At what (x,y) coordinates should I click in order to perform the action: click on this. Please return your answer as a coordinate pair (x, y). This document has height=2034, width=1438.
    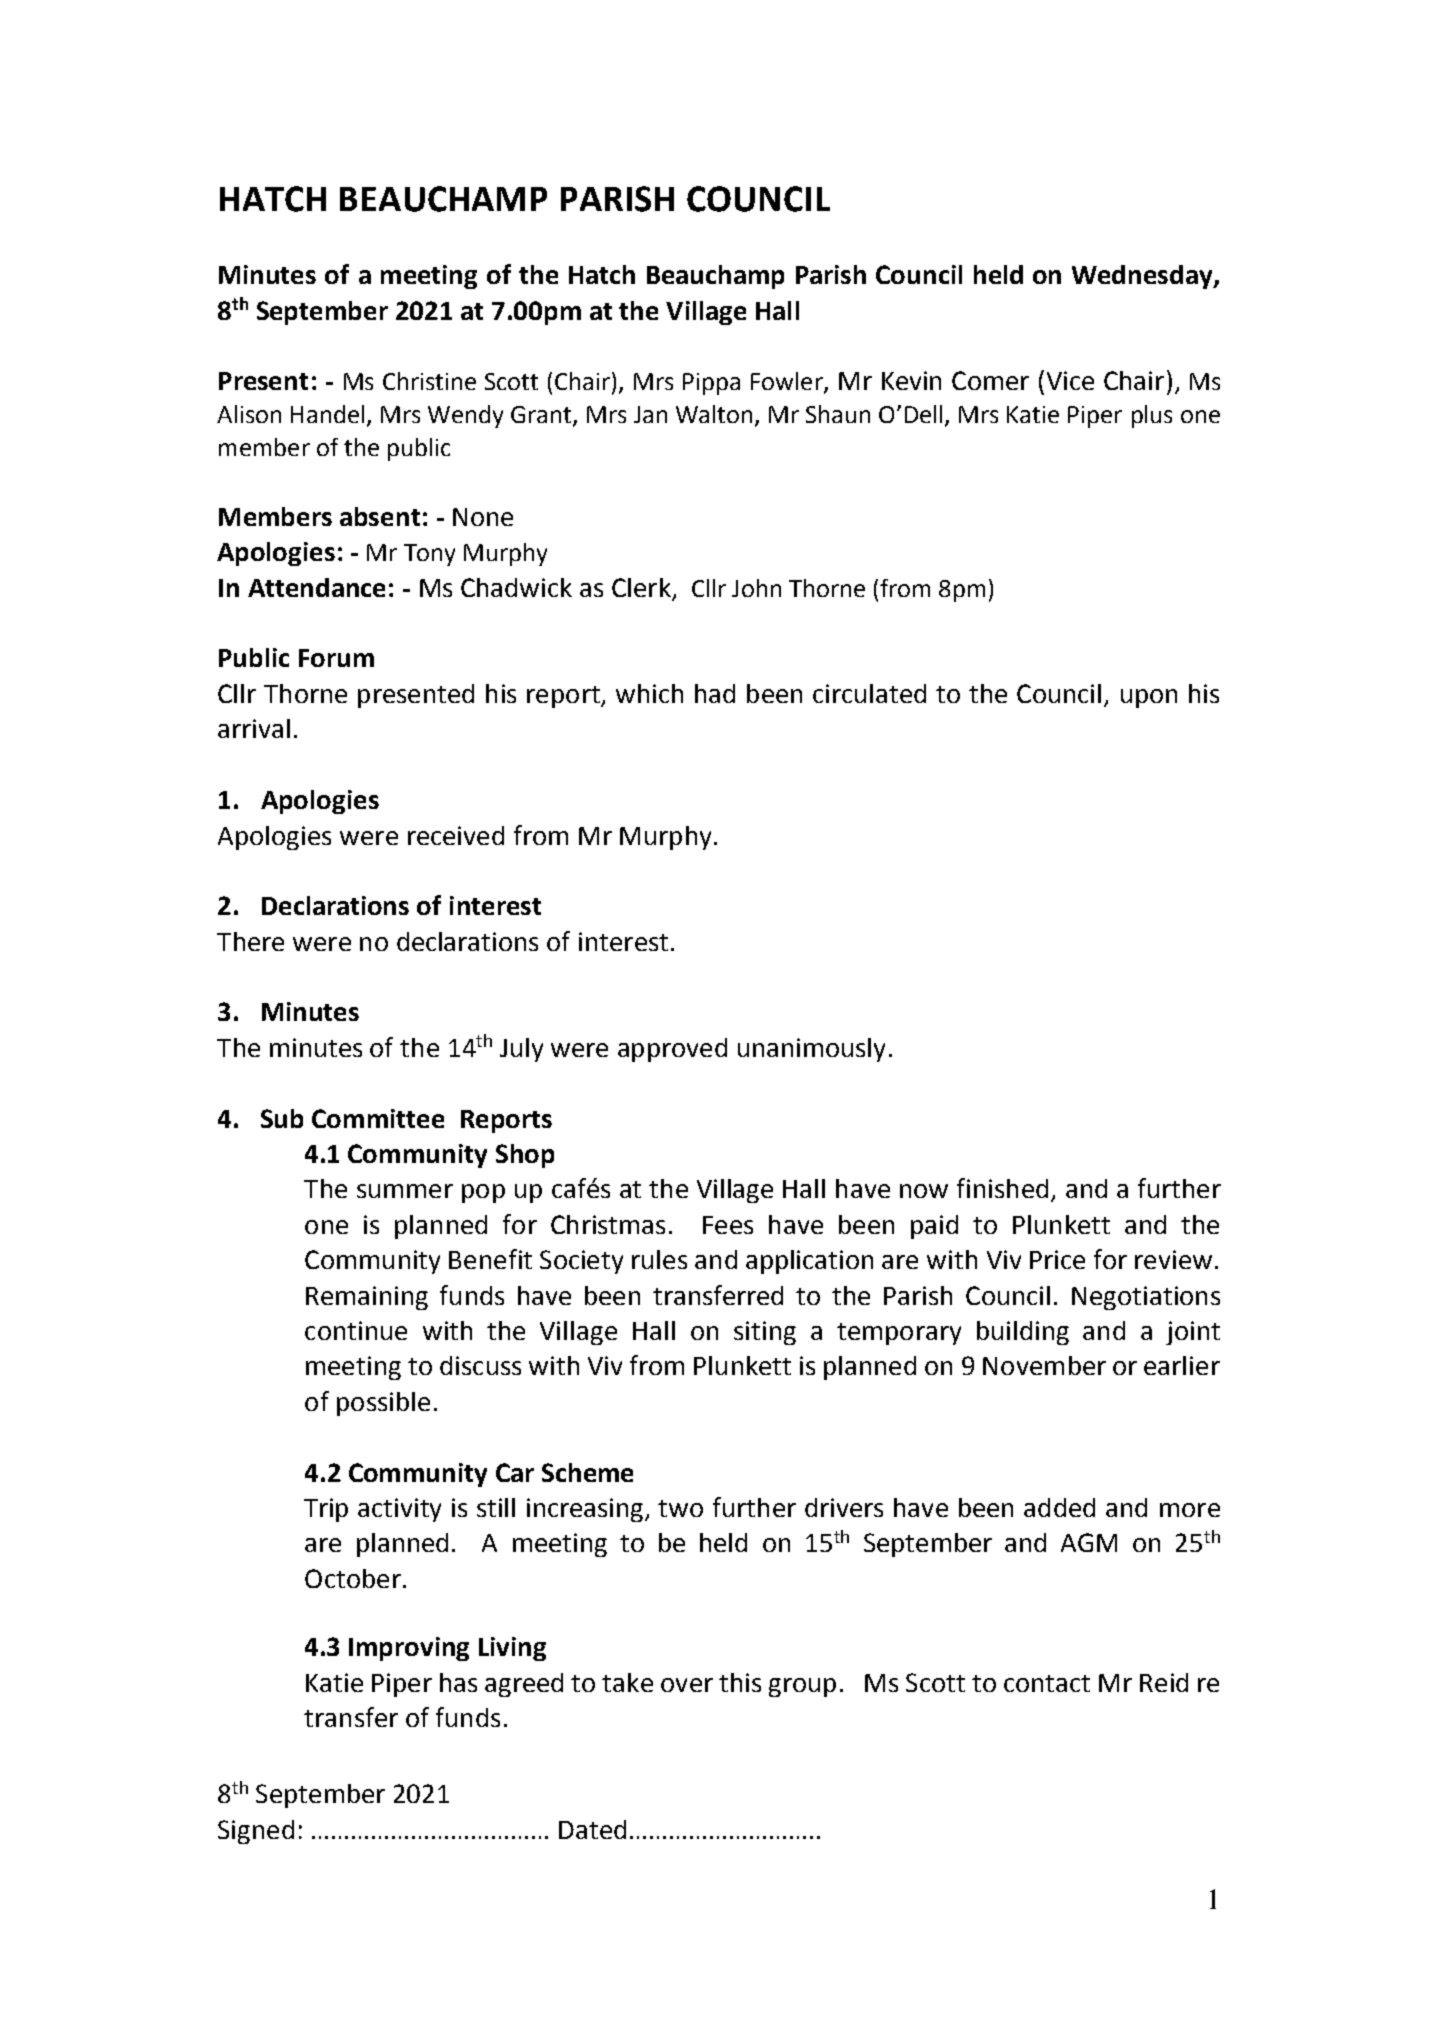
    Looking at the image, I should click on (740, 1682).
